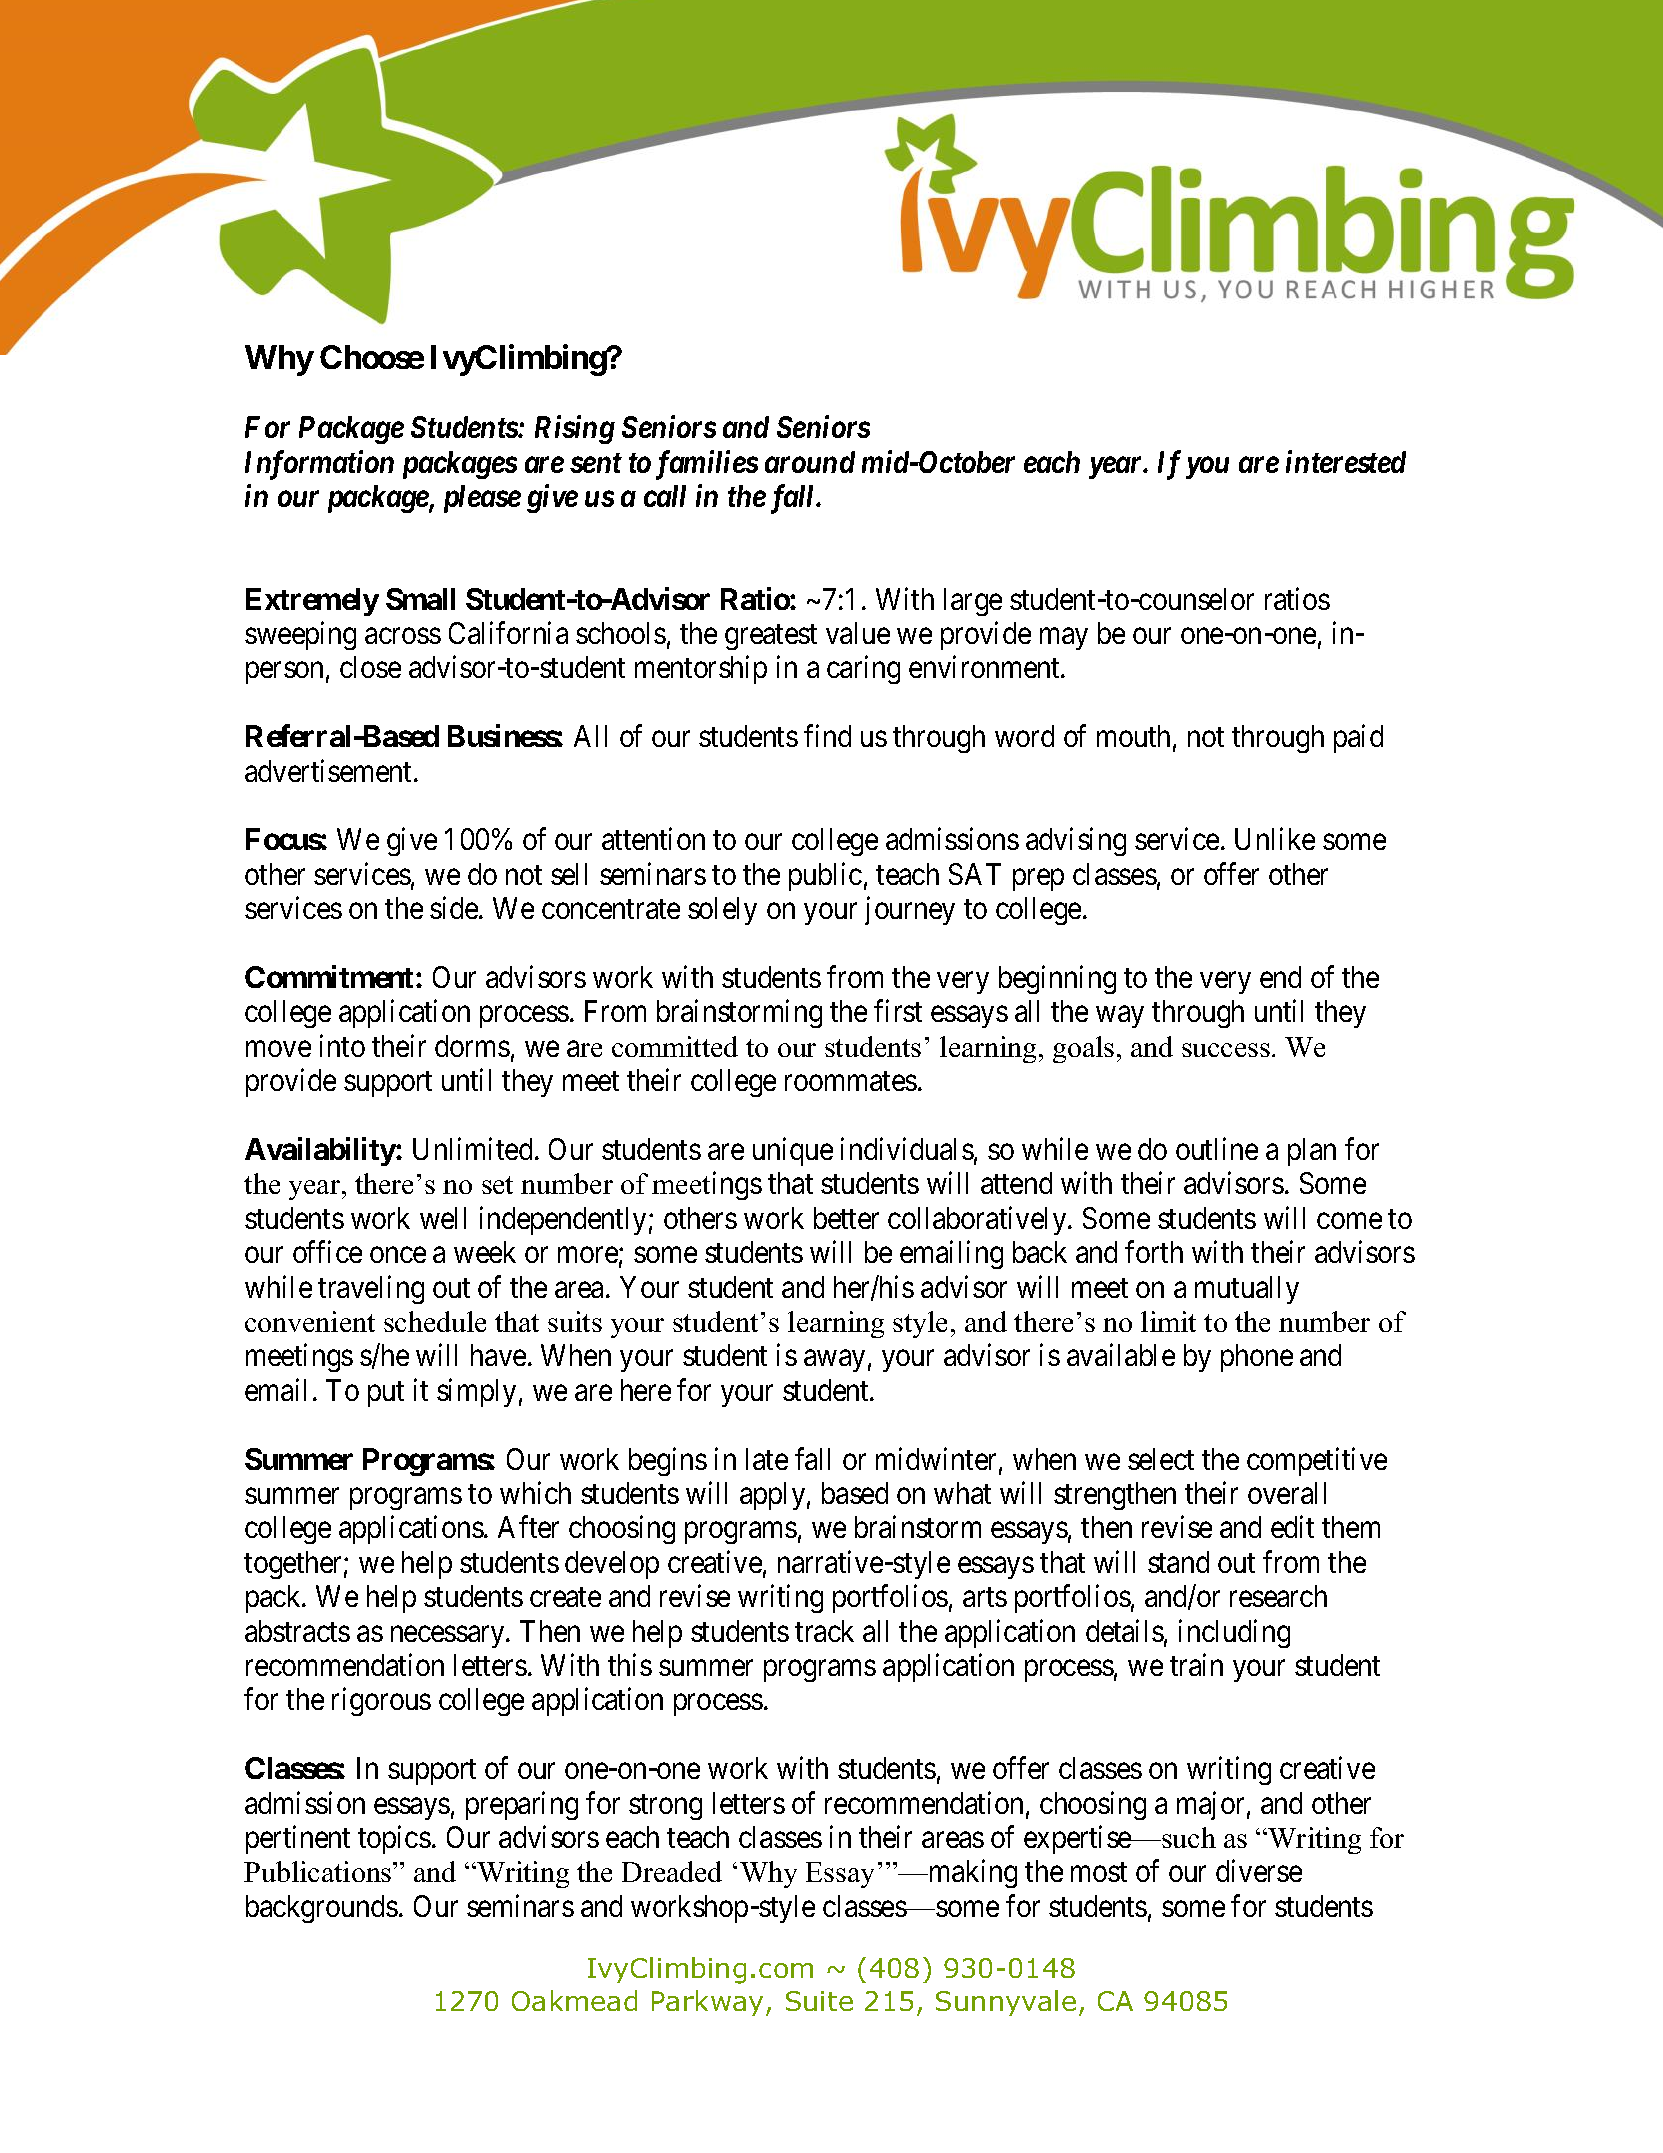  What do you see at coordinates (819, 2001) in the page?
I see `Suite` at bounding box center [819, 2001].
